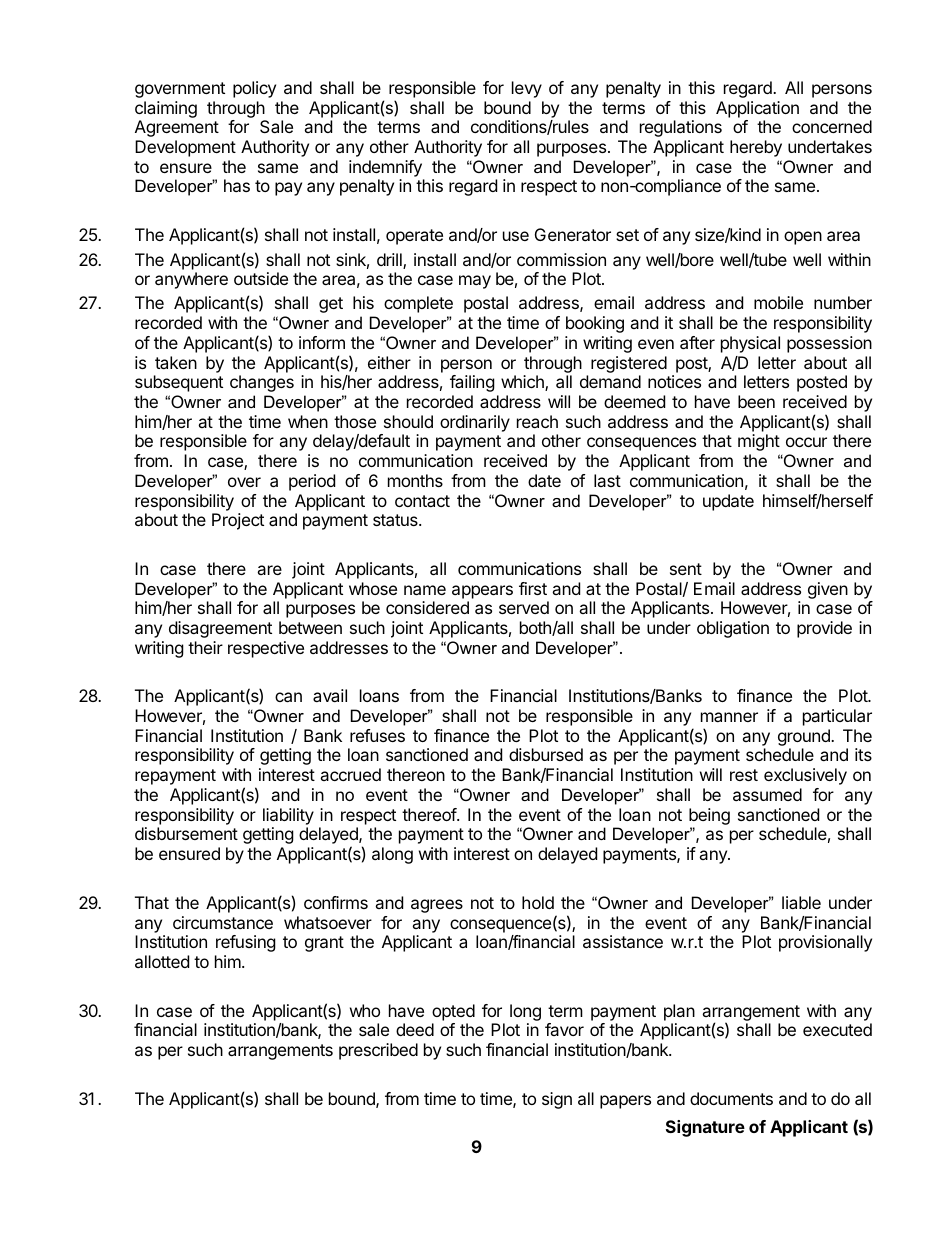 This screenshot has width=952, height=1233. Describe the element at coordinates (564, 1029) in the screenshot. I see `favor` at that location.
